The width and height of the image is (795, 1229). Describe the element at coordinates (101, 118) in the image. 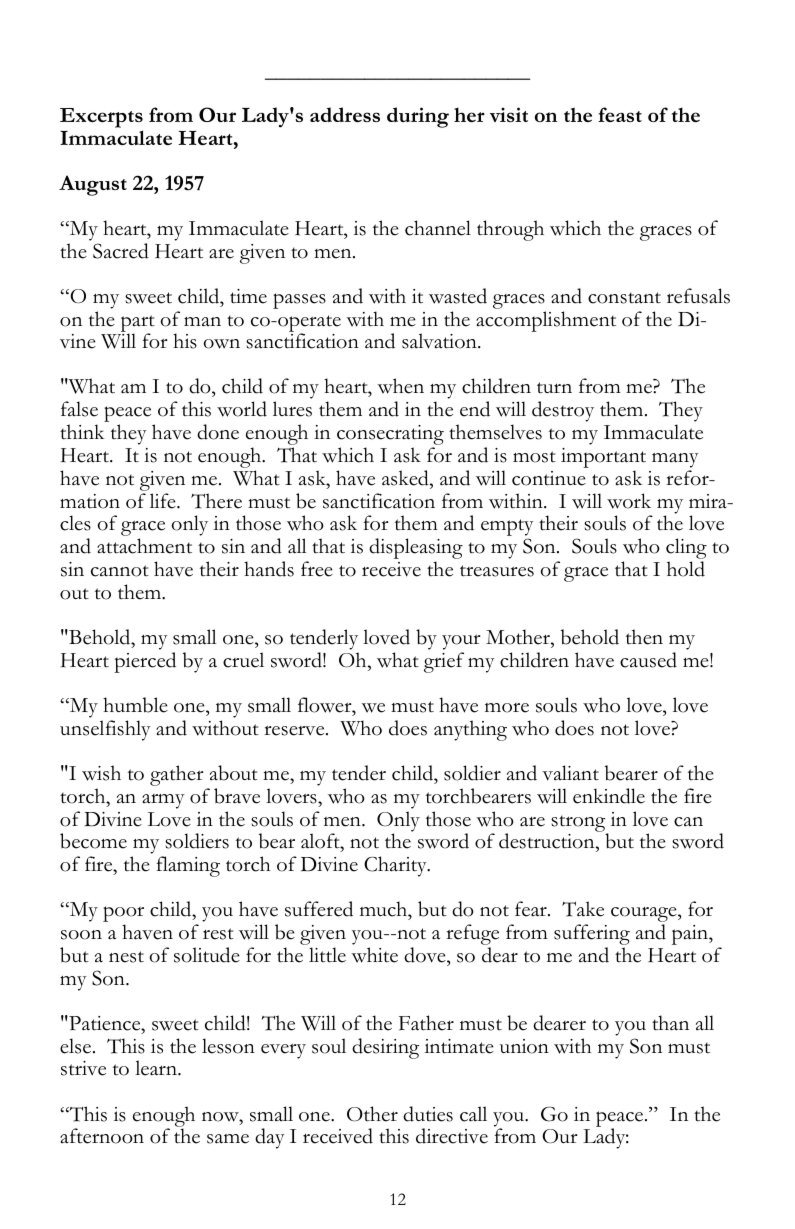

I see `Excerpts` at that location.
